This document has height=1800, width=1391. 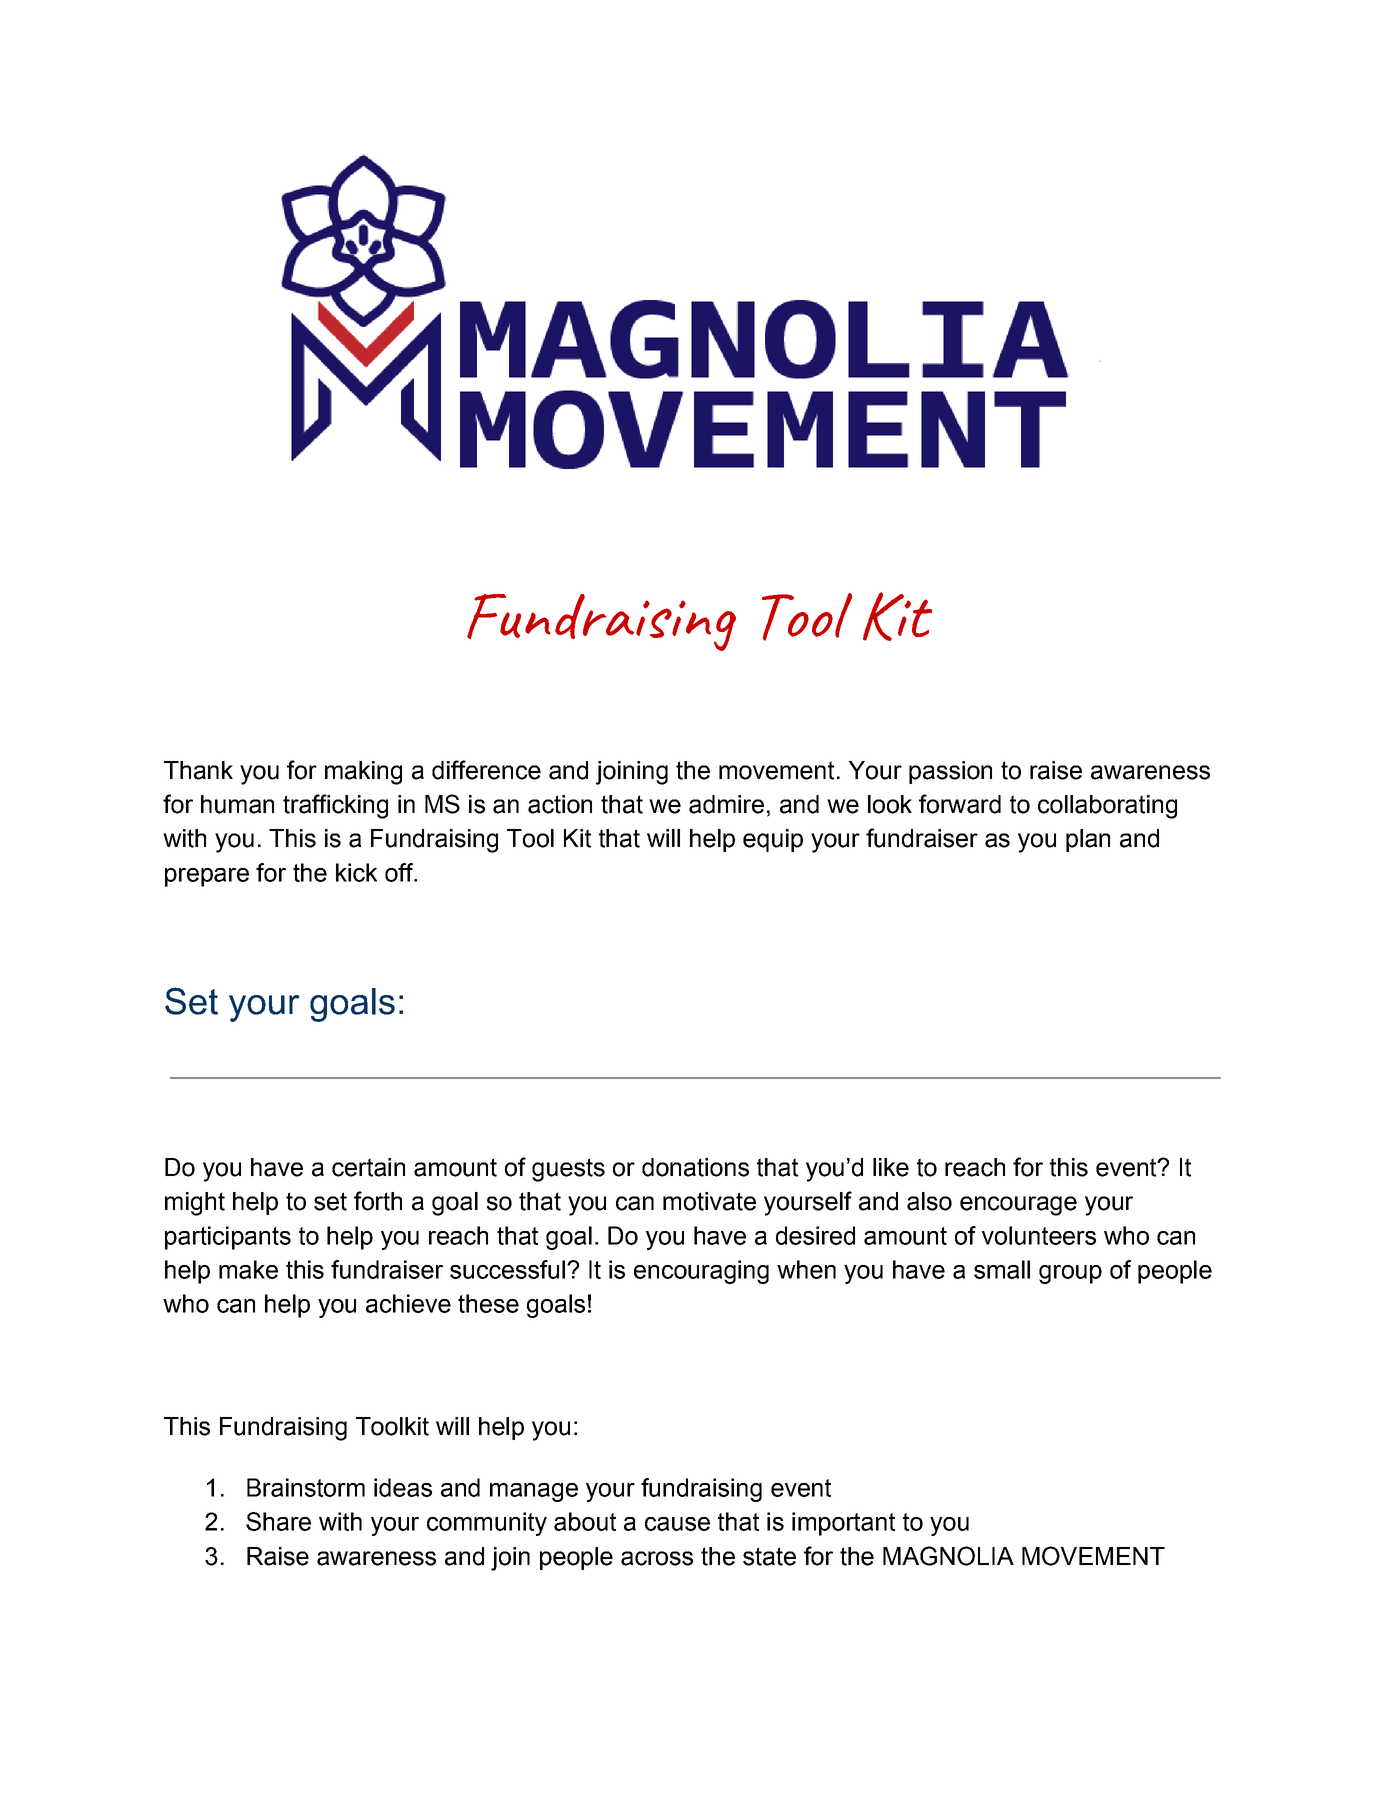 What do you see at coordinates (960, 804) in the document?
I see `forward` at bounding box center [960, 804].
